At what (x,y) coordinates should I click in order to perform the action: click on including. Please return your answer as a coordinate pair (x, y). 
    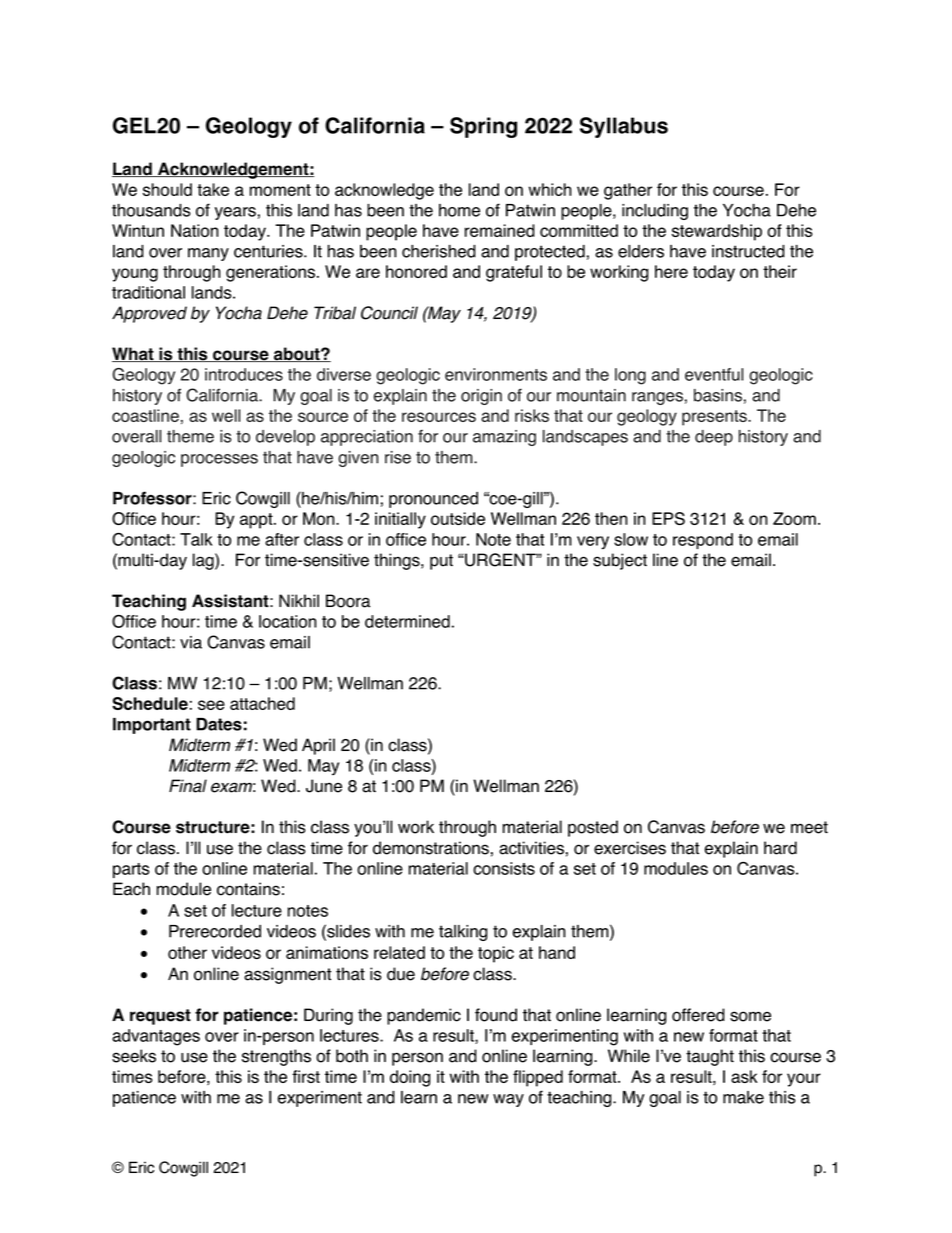
    Looking at the image, I should click on (655, 212).
